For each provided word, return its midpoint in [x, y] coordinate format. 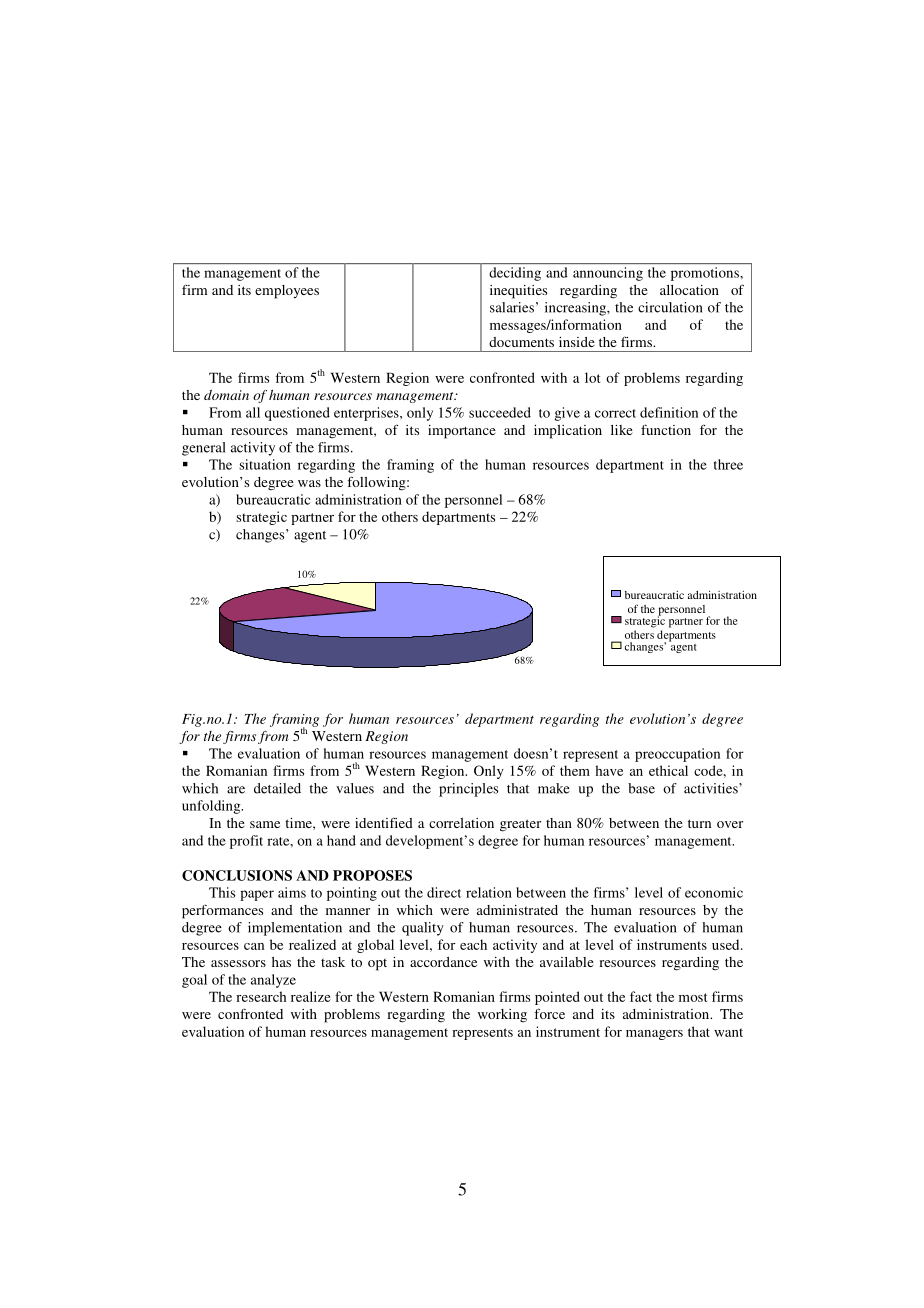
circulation [670, 307]
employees [287, 292]
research [261, 996]
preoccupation [677, 755]
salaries [512, 307]
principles [468, 790]
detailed [277, 788]
